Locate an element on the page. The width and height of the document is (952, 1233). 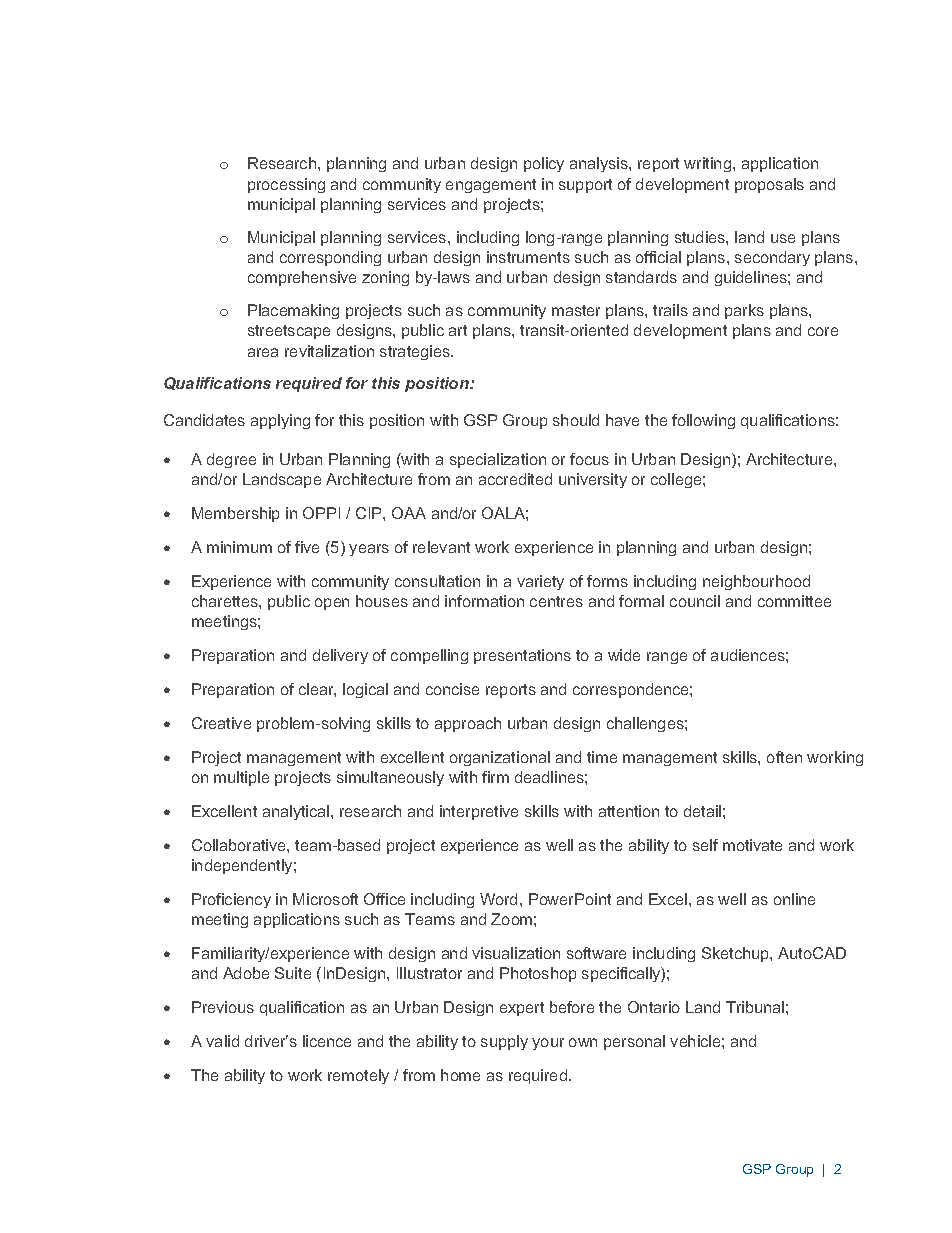
information is located at coordinates (484, 601).
